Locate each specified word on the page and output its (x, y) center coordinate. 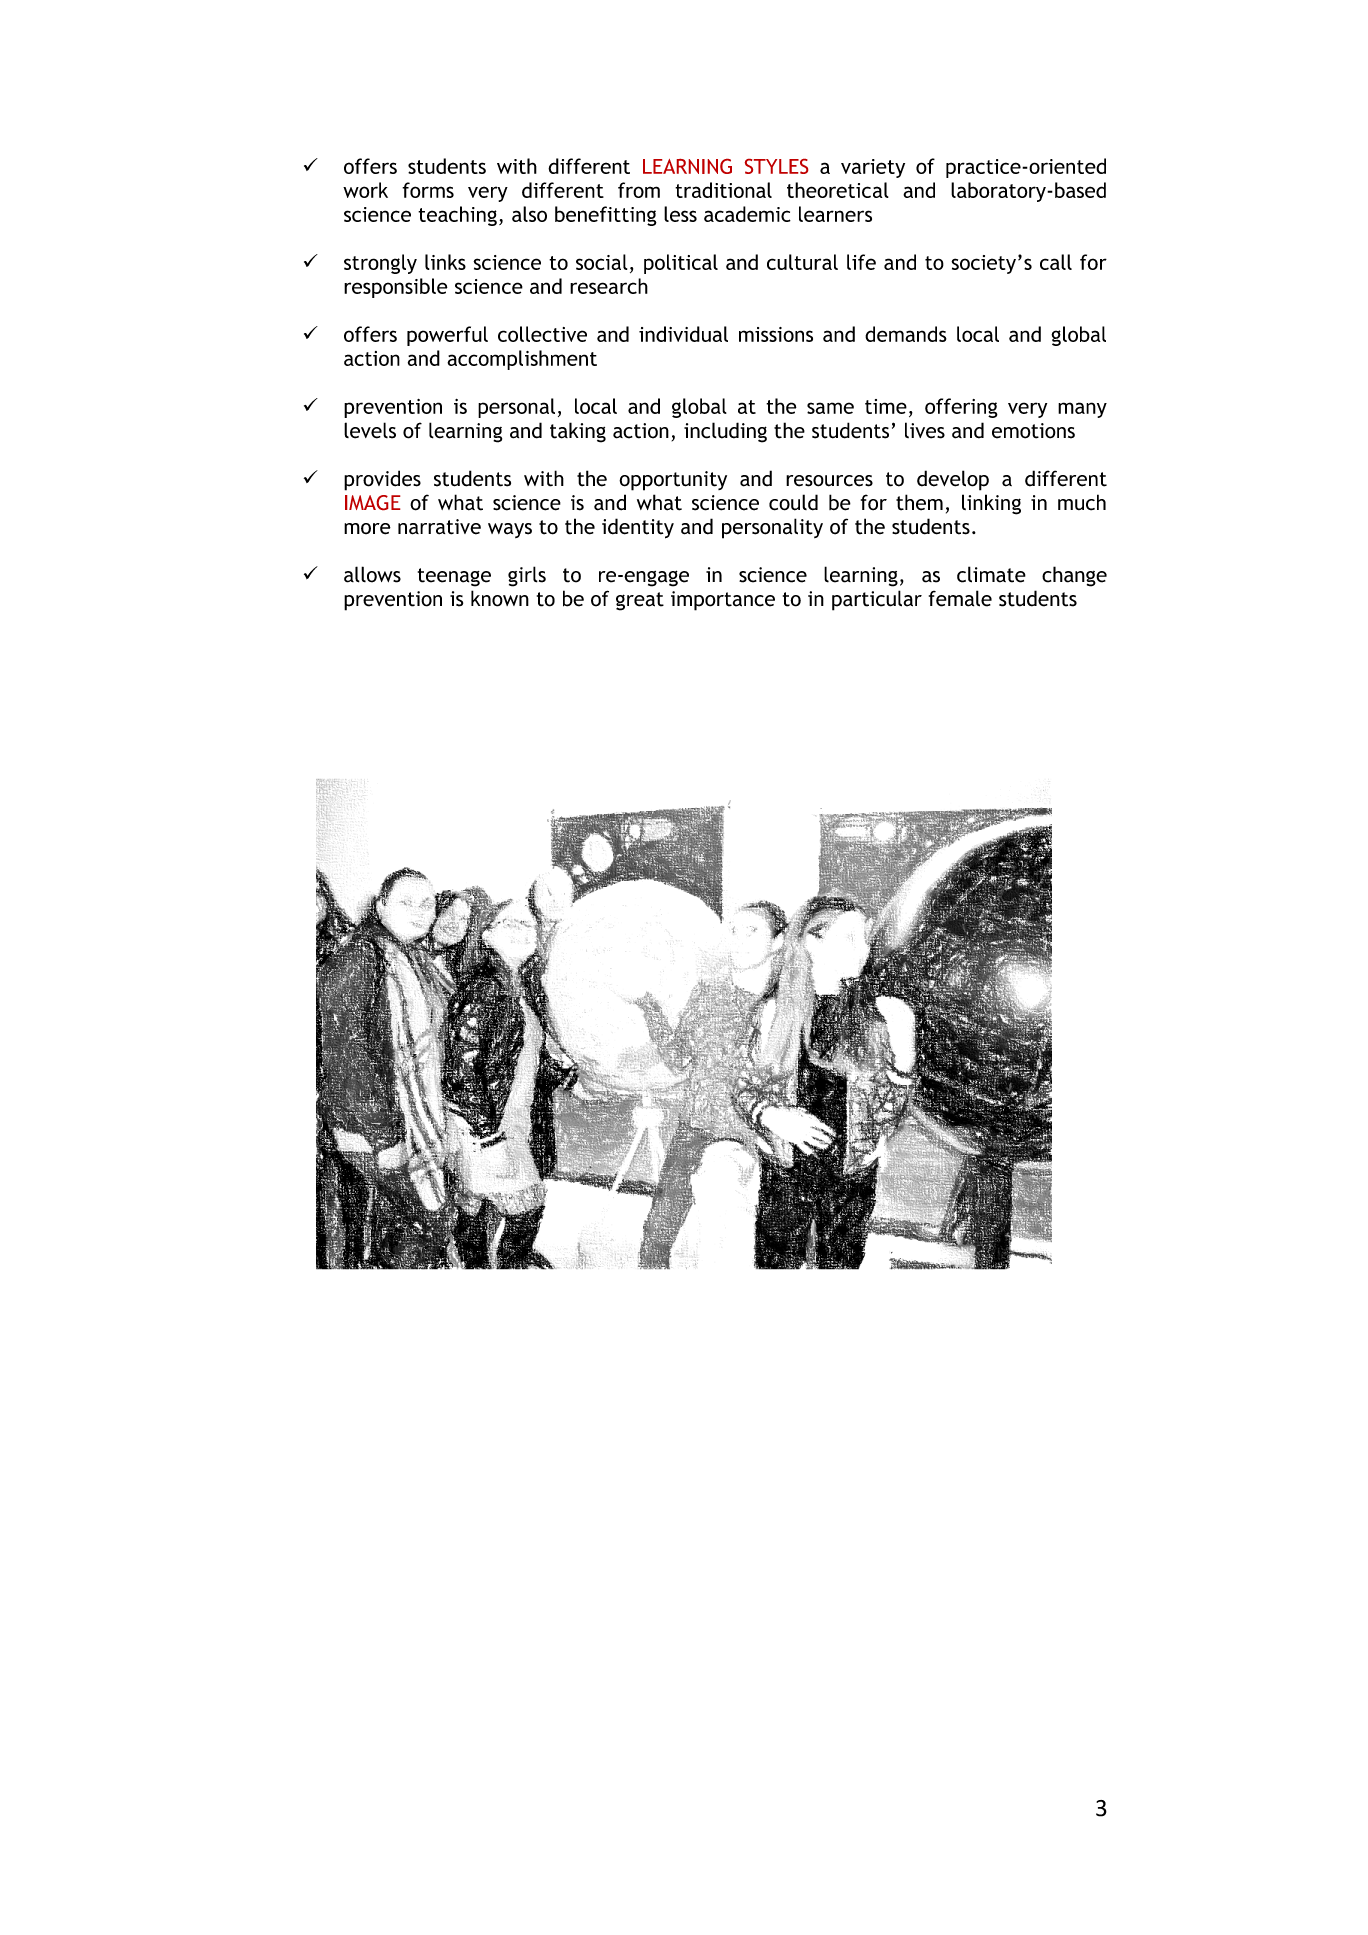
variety (873, 168)
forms (428, 190)
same (830, 408)
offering (961, 408)
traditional (723, 190)
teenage (454, 577)
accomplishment (522, 360)
